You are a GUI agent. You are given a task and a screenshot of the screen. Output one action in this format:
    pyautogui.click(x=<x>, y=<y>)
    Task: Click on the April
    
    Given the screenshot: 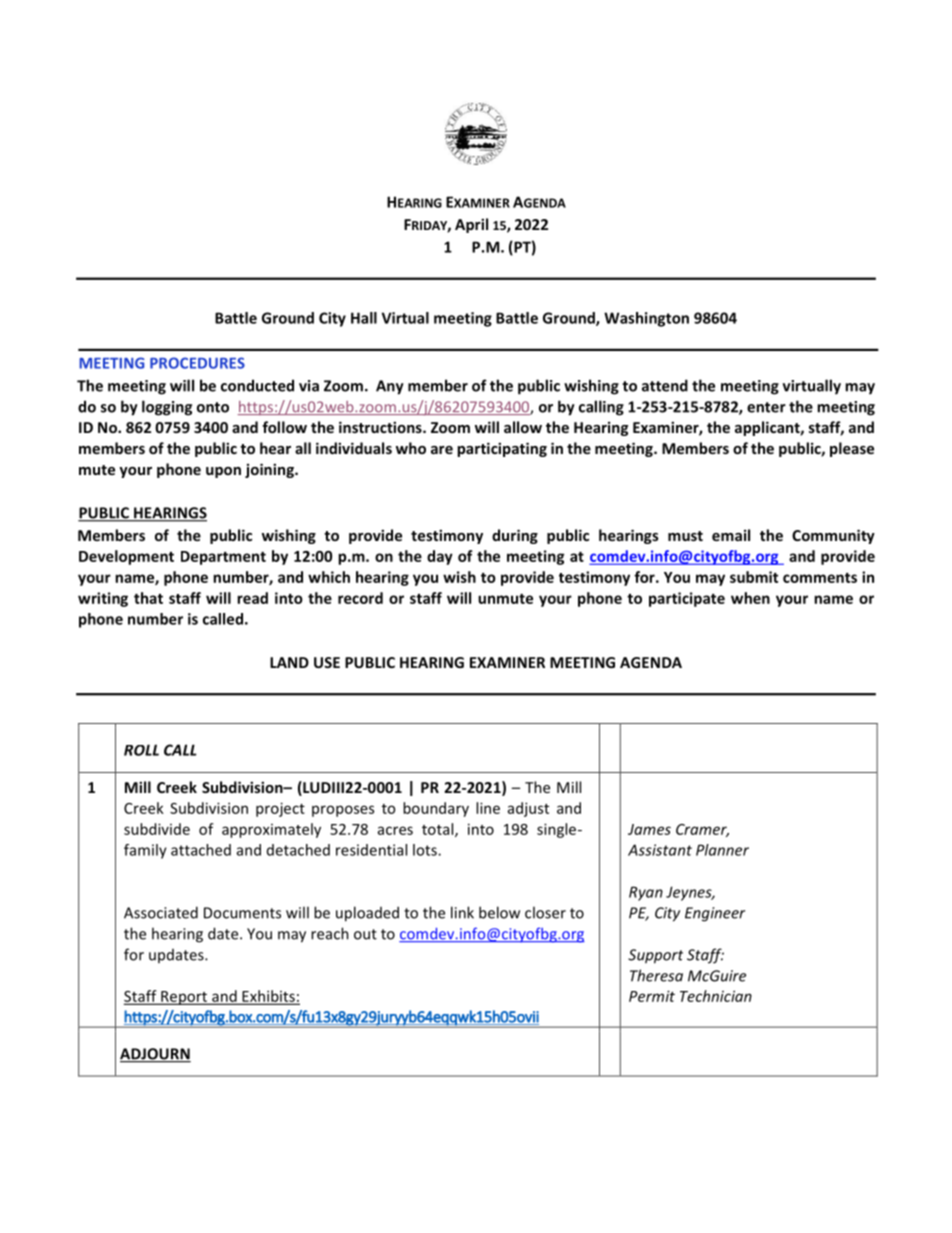 What is the action you would take?
    pyautogui.click(x=471, y=225)
